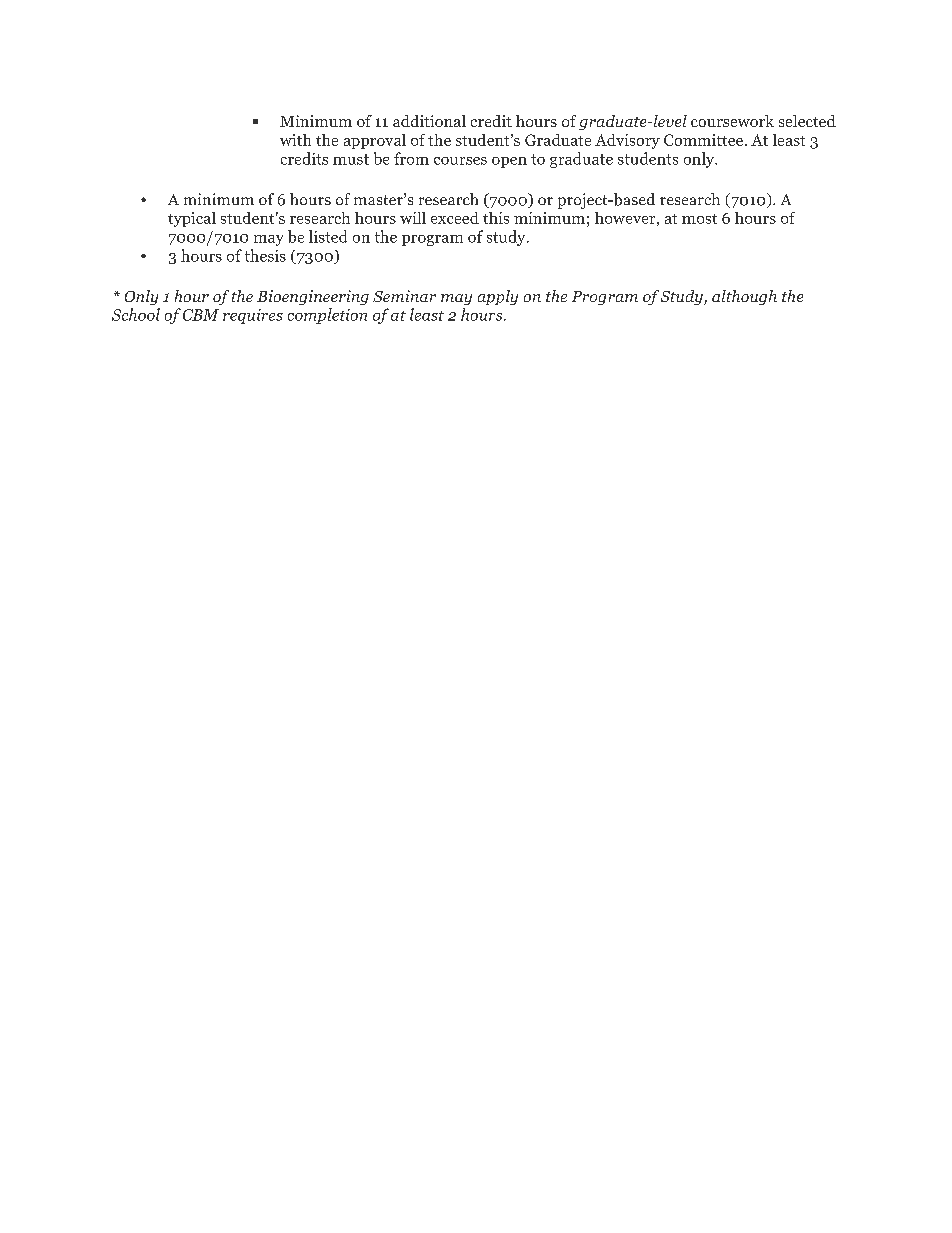  Describe the element at coordinates (201, 315) in the image. I see `CBM` at that location.
